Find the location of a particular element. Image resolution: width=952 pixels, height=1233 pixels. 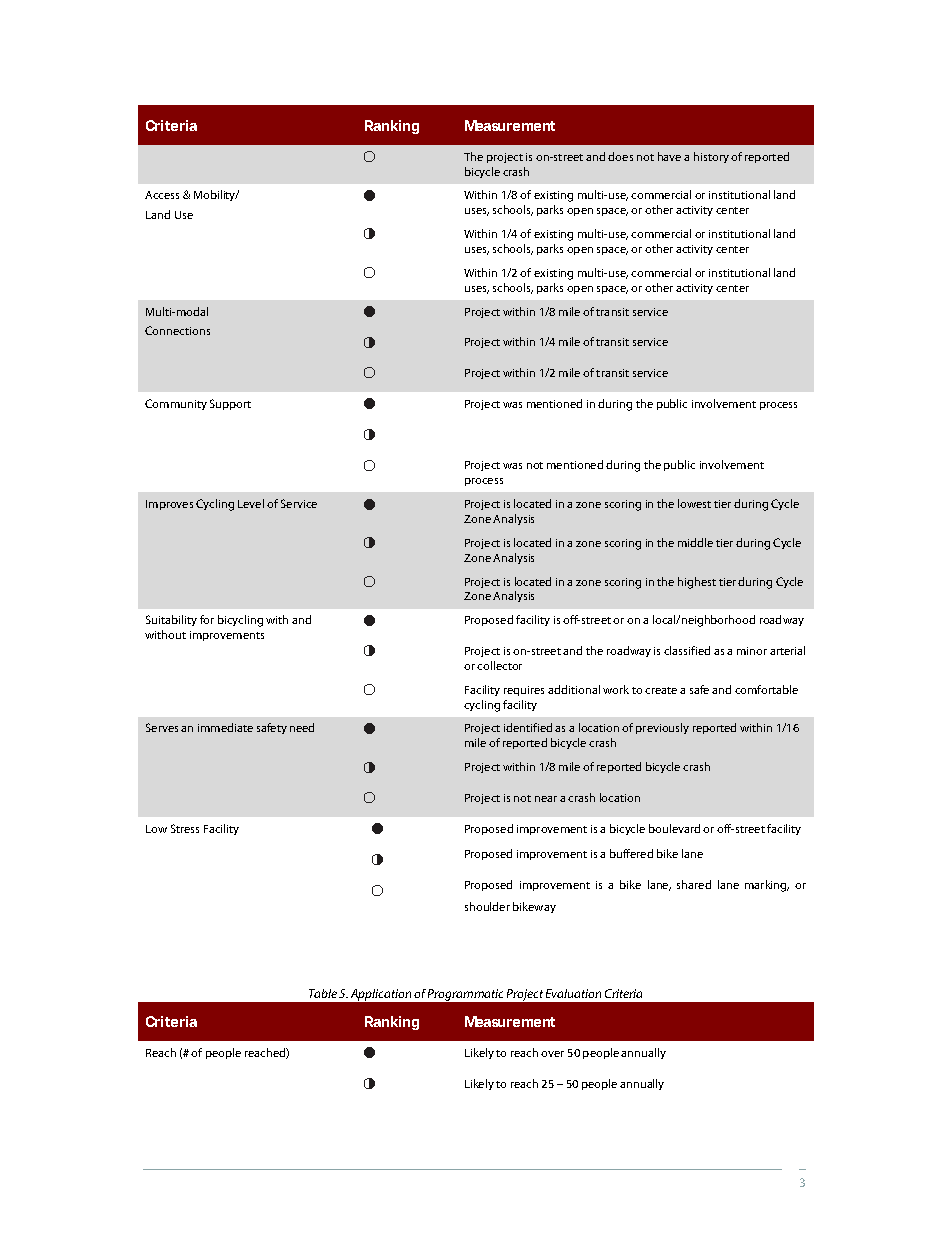

shoulder is located at coordinates (487, 906).
